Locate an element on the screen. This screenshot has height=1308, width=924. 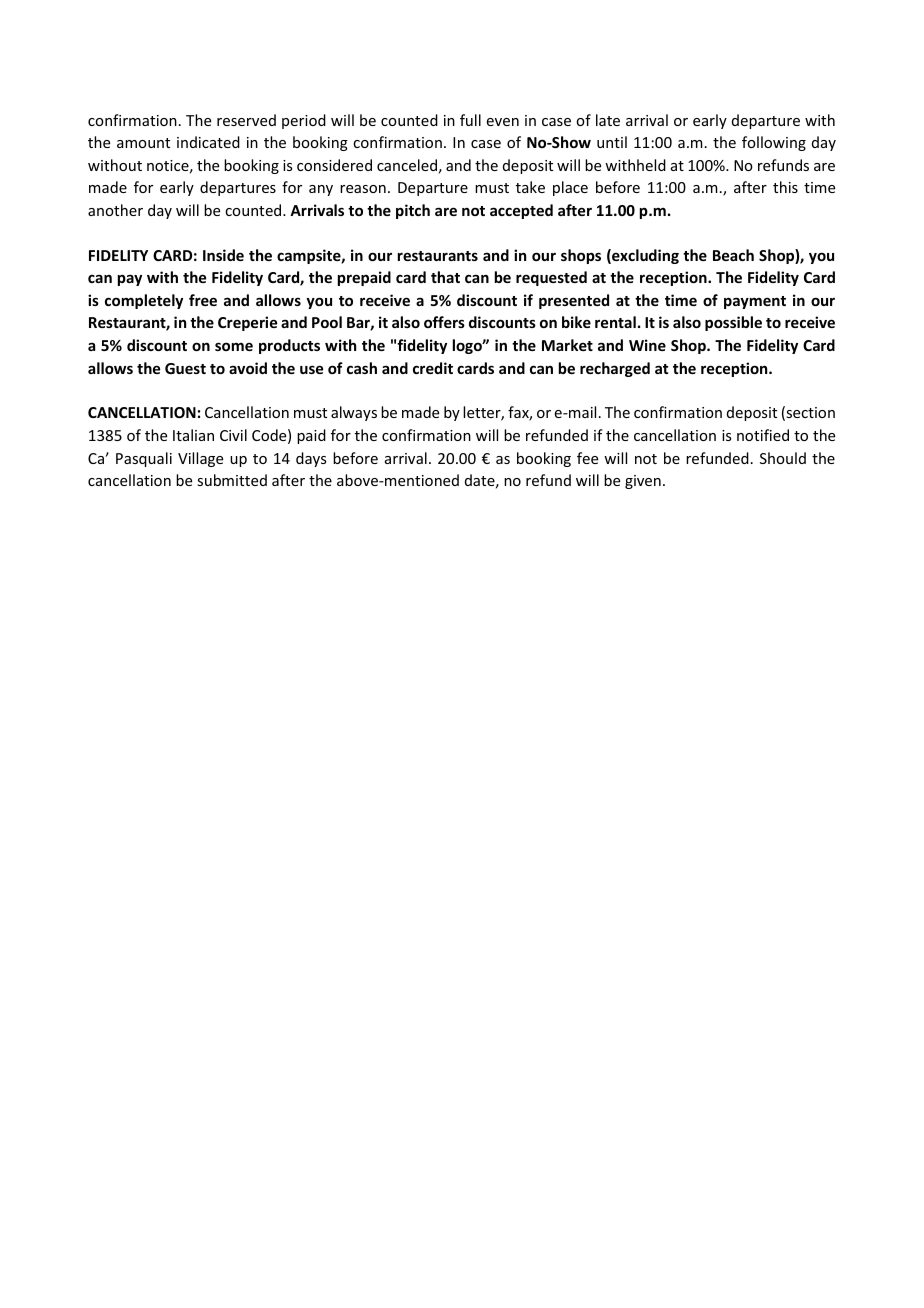
fee is located at coordinates (587, 458).
